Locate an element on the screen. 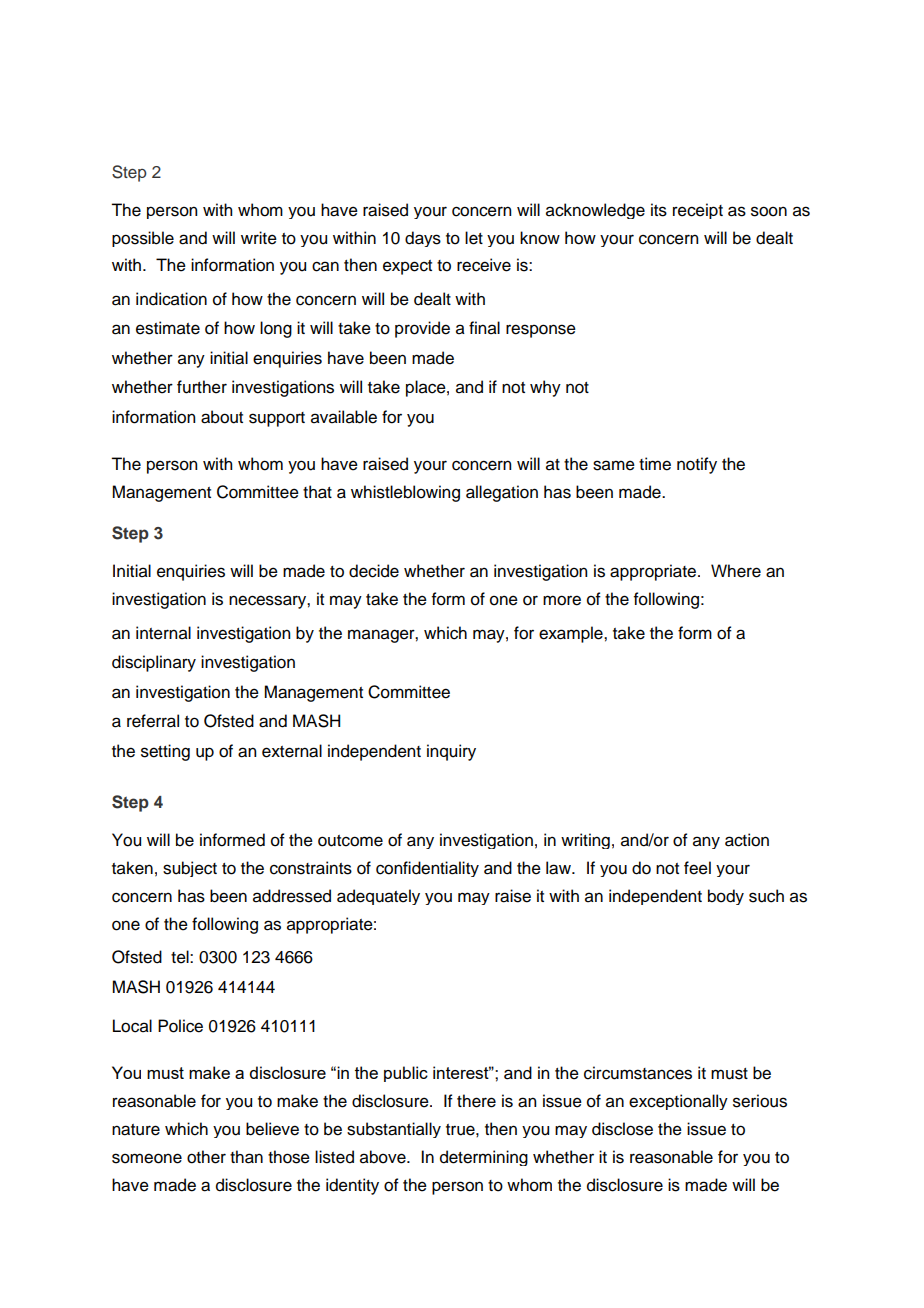 This screenshot has width=924, height=1308. inquiry is located at coordinates (451, 752).
